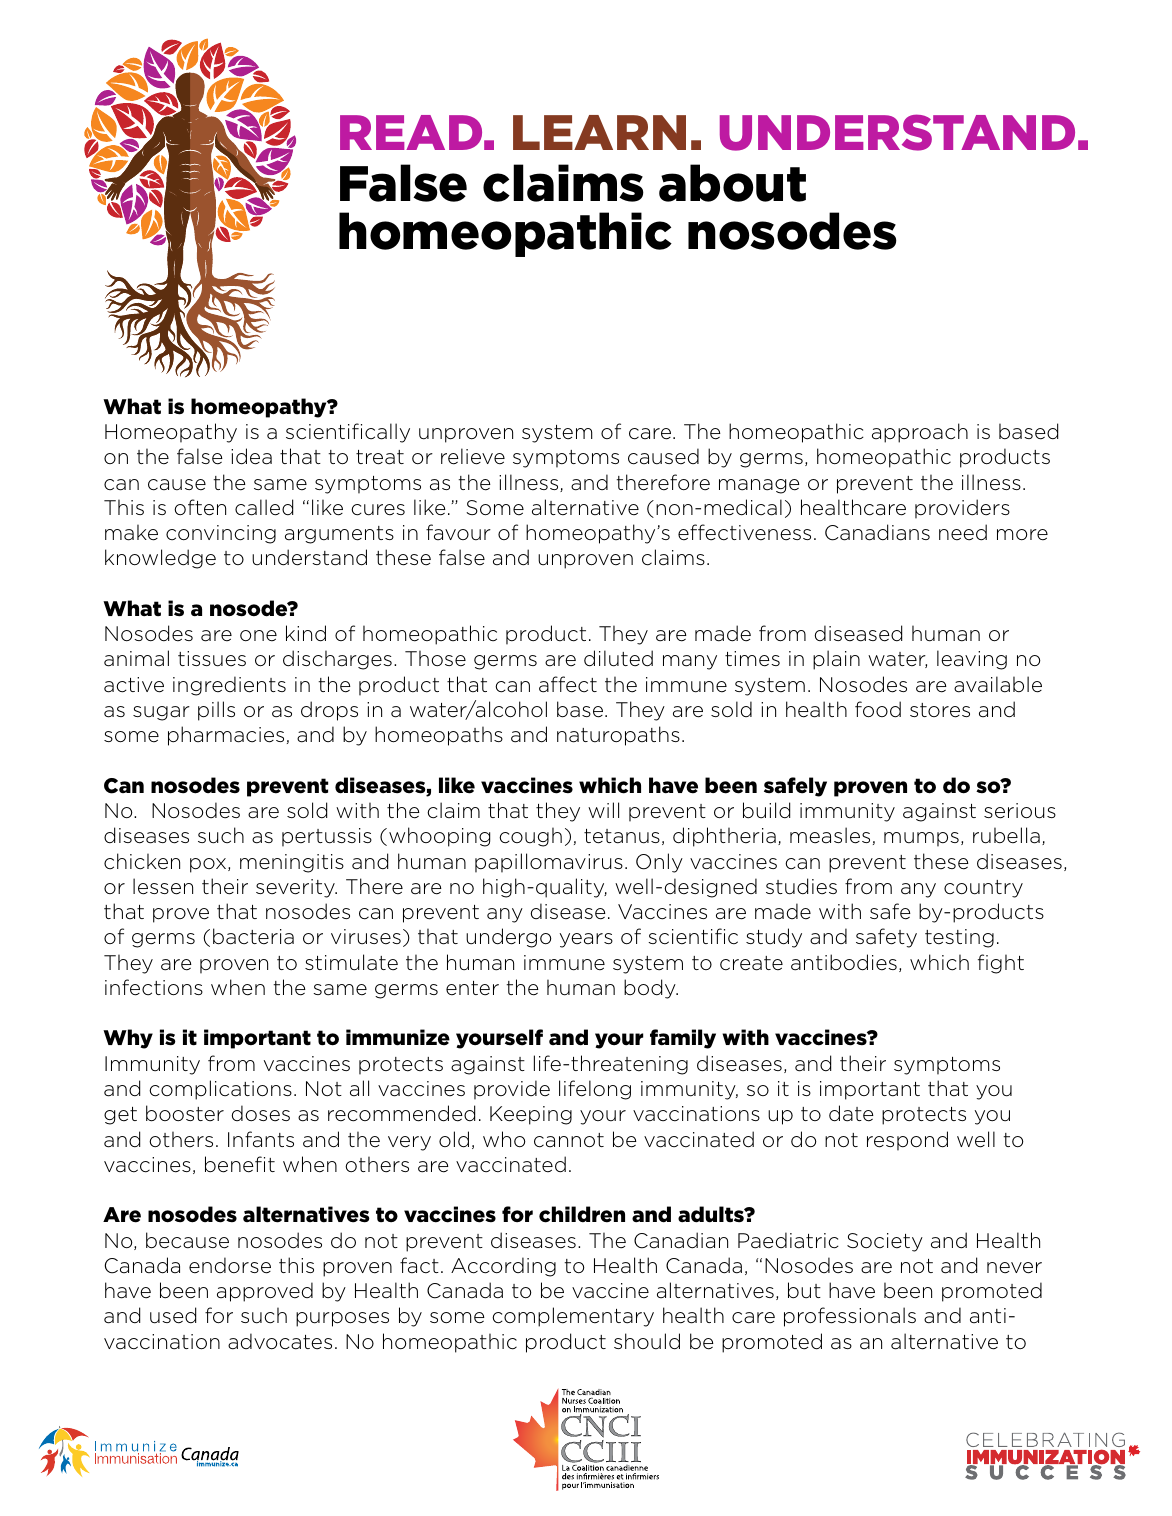 Image resolution: width=1172 pixels, height=1516 pixels. Describe the element at coordinates (573, 1317) in the page. I see `complementary` at that location.
